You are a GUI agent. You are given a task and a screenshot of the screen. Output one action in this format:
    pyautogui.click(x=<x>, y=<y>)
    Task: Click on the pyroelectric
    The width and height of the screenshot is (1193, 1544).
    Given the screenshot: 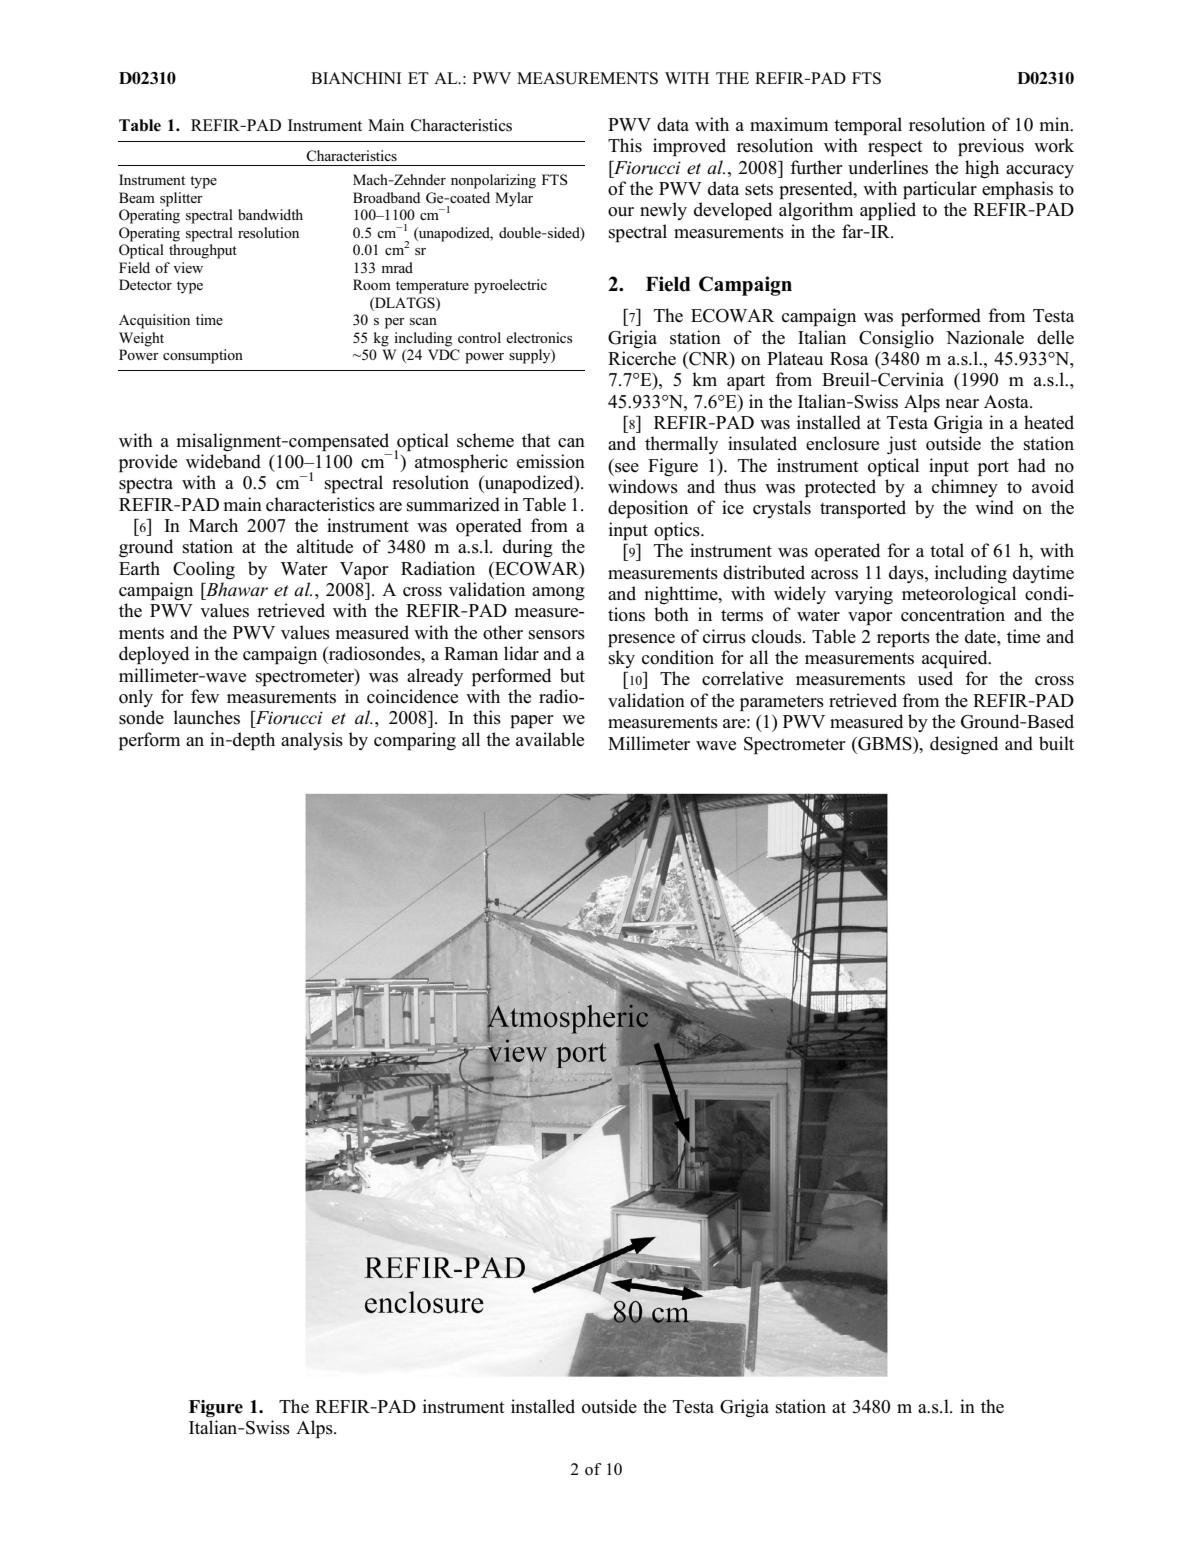 What is the action you would take?
    pyautogui.click(x=510, y=286)
